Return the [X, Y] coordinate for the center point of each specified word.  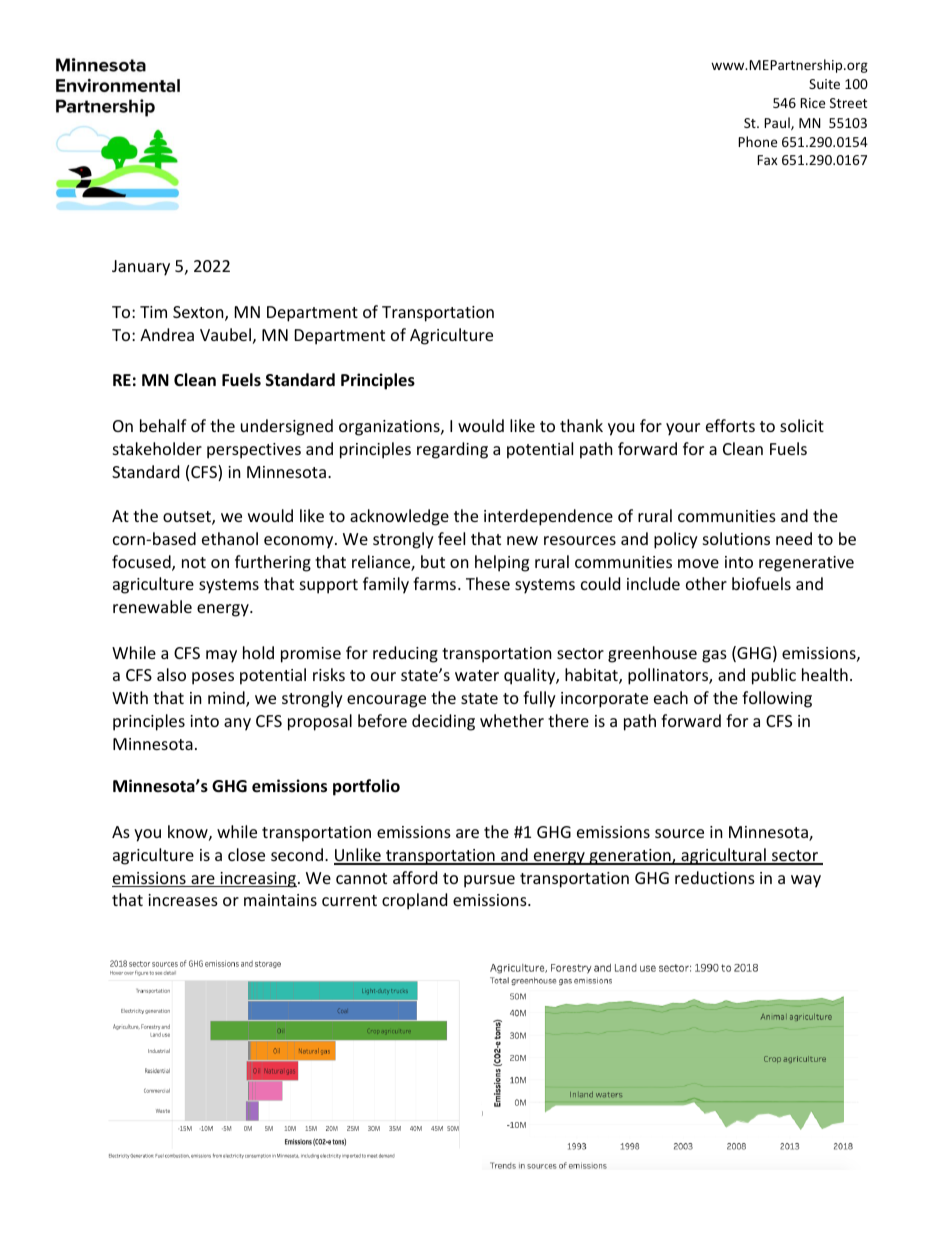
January [141, 268]
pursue [489, 881]
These [488, 583]
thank [581, 425]
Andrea [167, 334]
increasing [257, 880]
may [221, 656]
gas [714, 656]
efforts [730, 425]
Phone [757, 141]
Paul [778, 123]
